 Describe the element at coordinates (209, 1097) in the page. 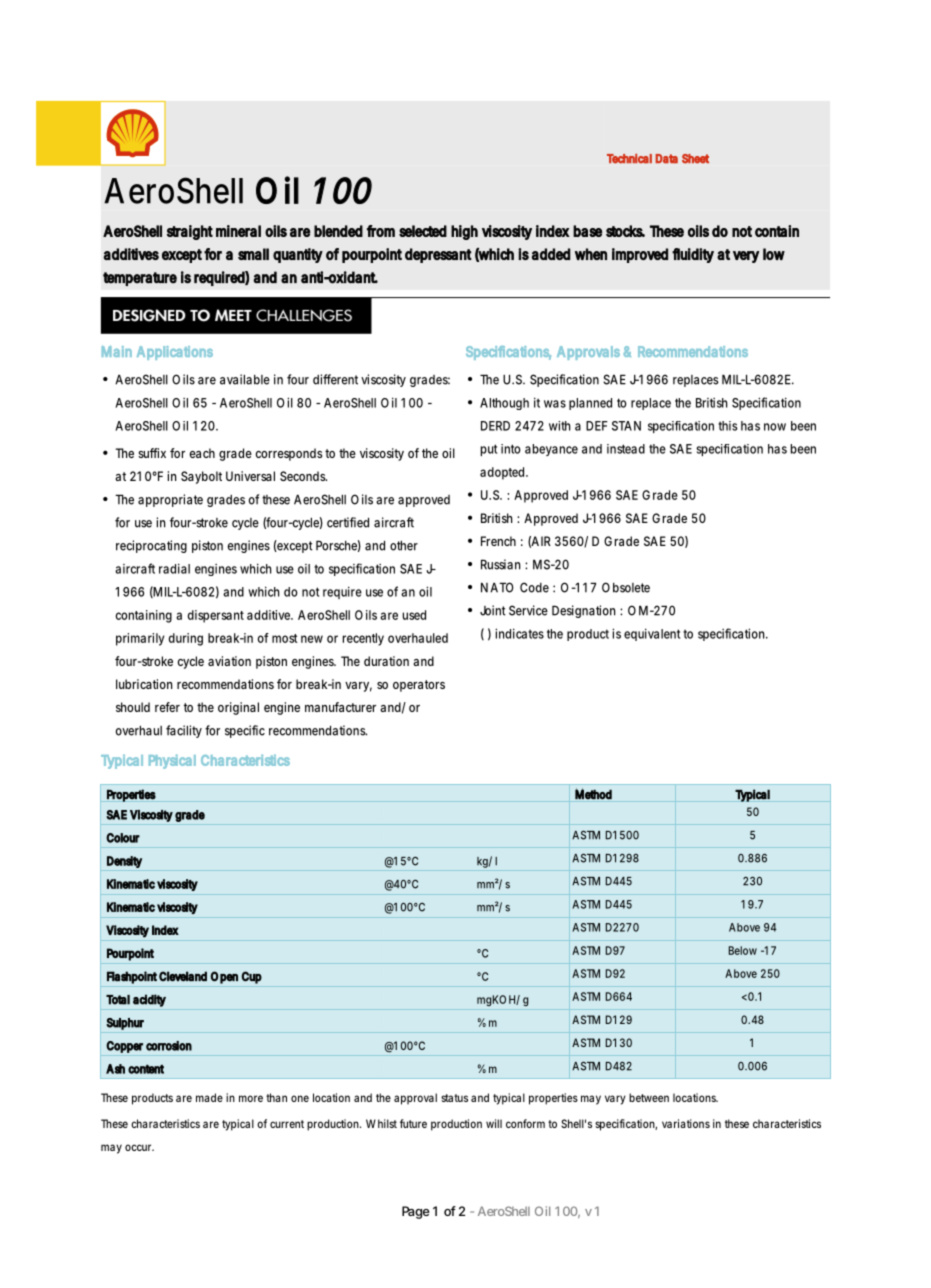

I see `made` at that location.
